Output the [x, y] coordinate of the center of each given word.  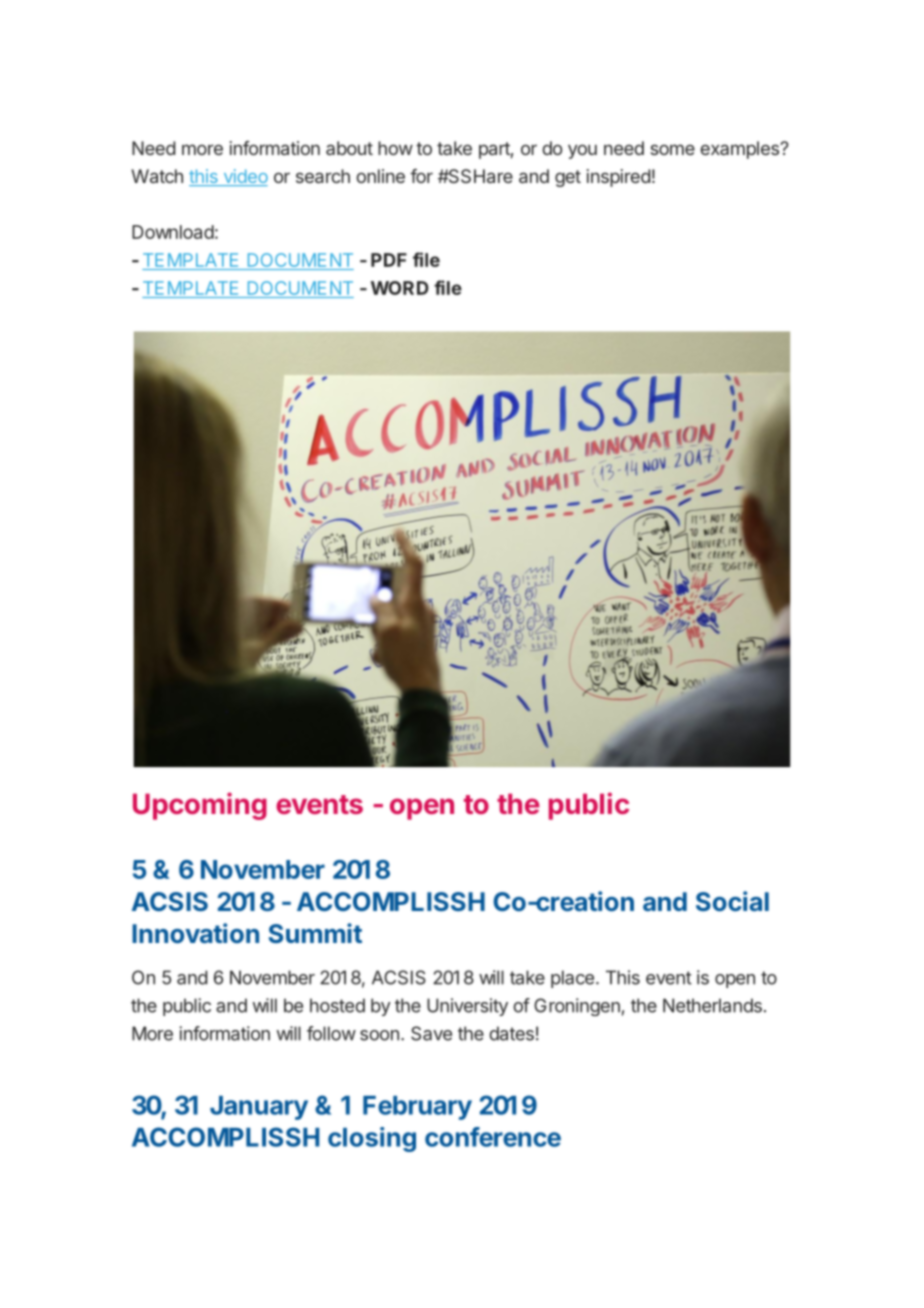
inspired [618, 178]
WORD [400, 288]
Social [732, 901]
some [672, 149]
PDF [389, 260]
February [417, 1108]
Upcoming [200, 806]
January [259, 1108]
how [395, 148]
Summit [315, 933]
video [244, 177]
